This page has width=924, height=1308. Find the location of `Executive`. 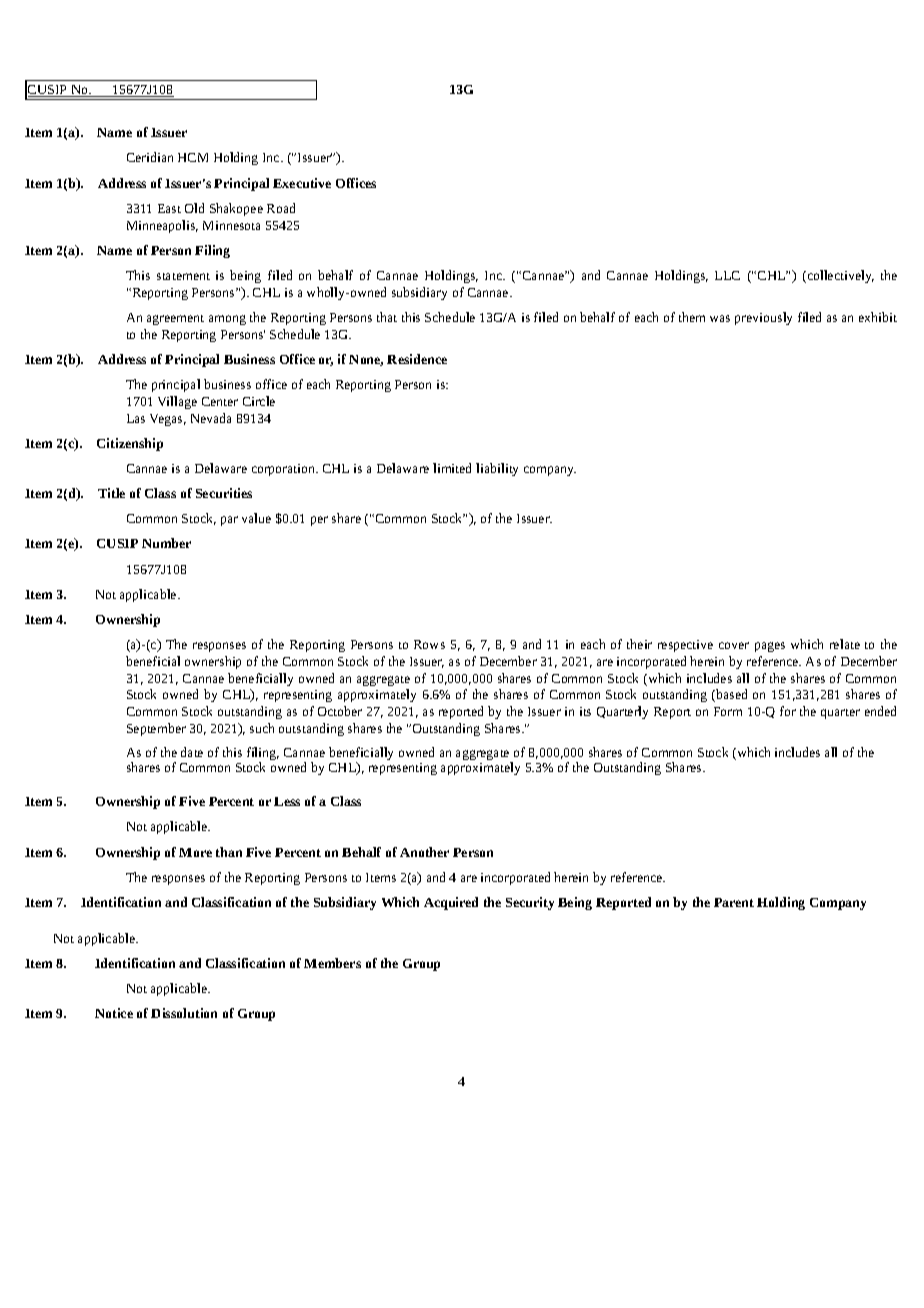

Executive is located at coordinates (302, 183).
